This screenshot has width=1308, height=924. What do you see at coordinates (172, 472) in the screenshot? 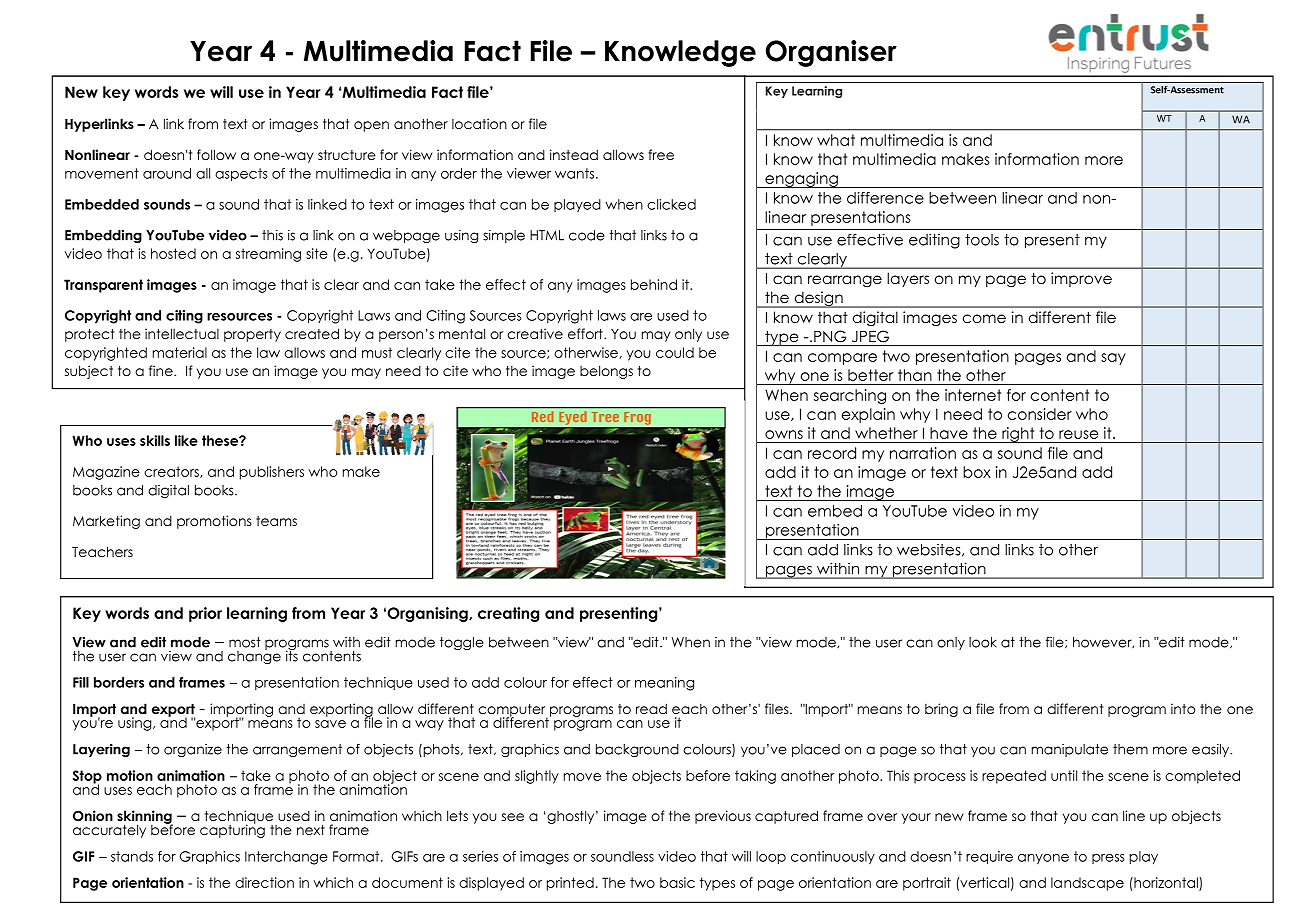
I see `creators` at bounding box center [172, 472].
